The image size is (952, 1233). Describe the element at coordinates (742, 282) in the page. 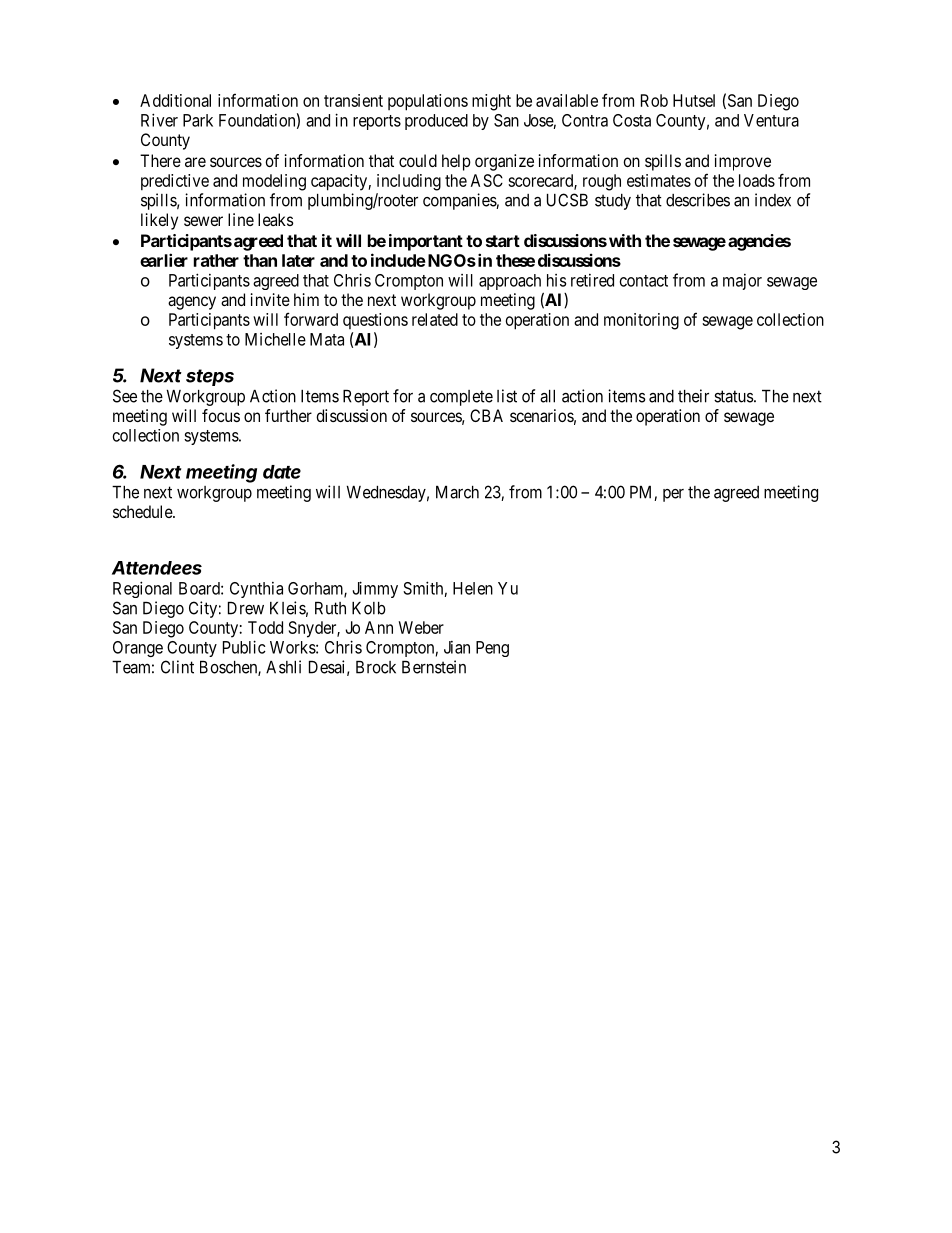

I see `major` at that location.
